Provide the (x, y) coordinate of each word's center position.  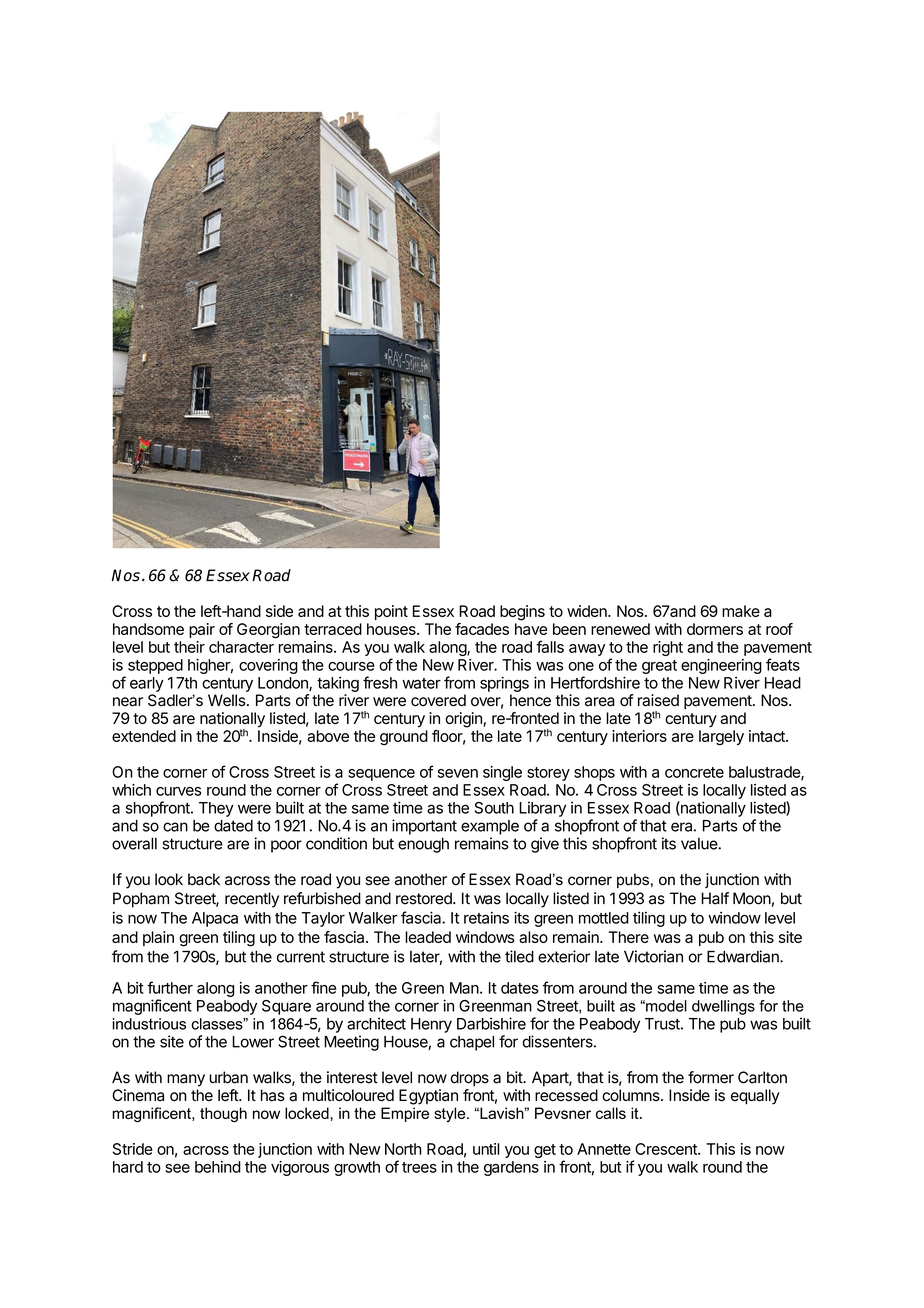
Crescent (667, 1149)
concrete (694, 772)
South (494, 808)
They (216, 809)
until (486, 1149)
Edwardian (744, 956)
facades (482, 629)
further (170, 987)
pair (202, 630)
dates (520, 988)
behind (218, 1167)
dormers (715, 629)
